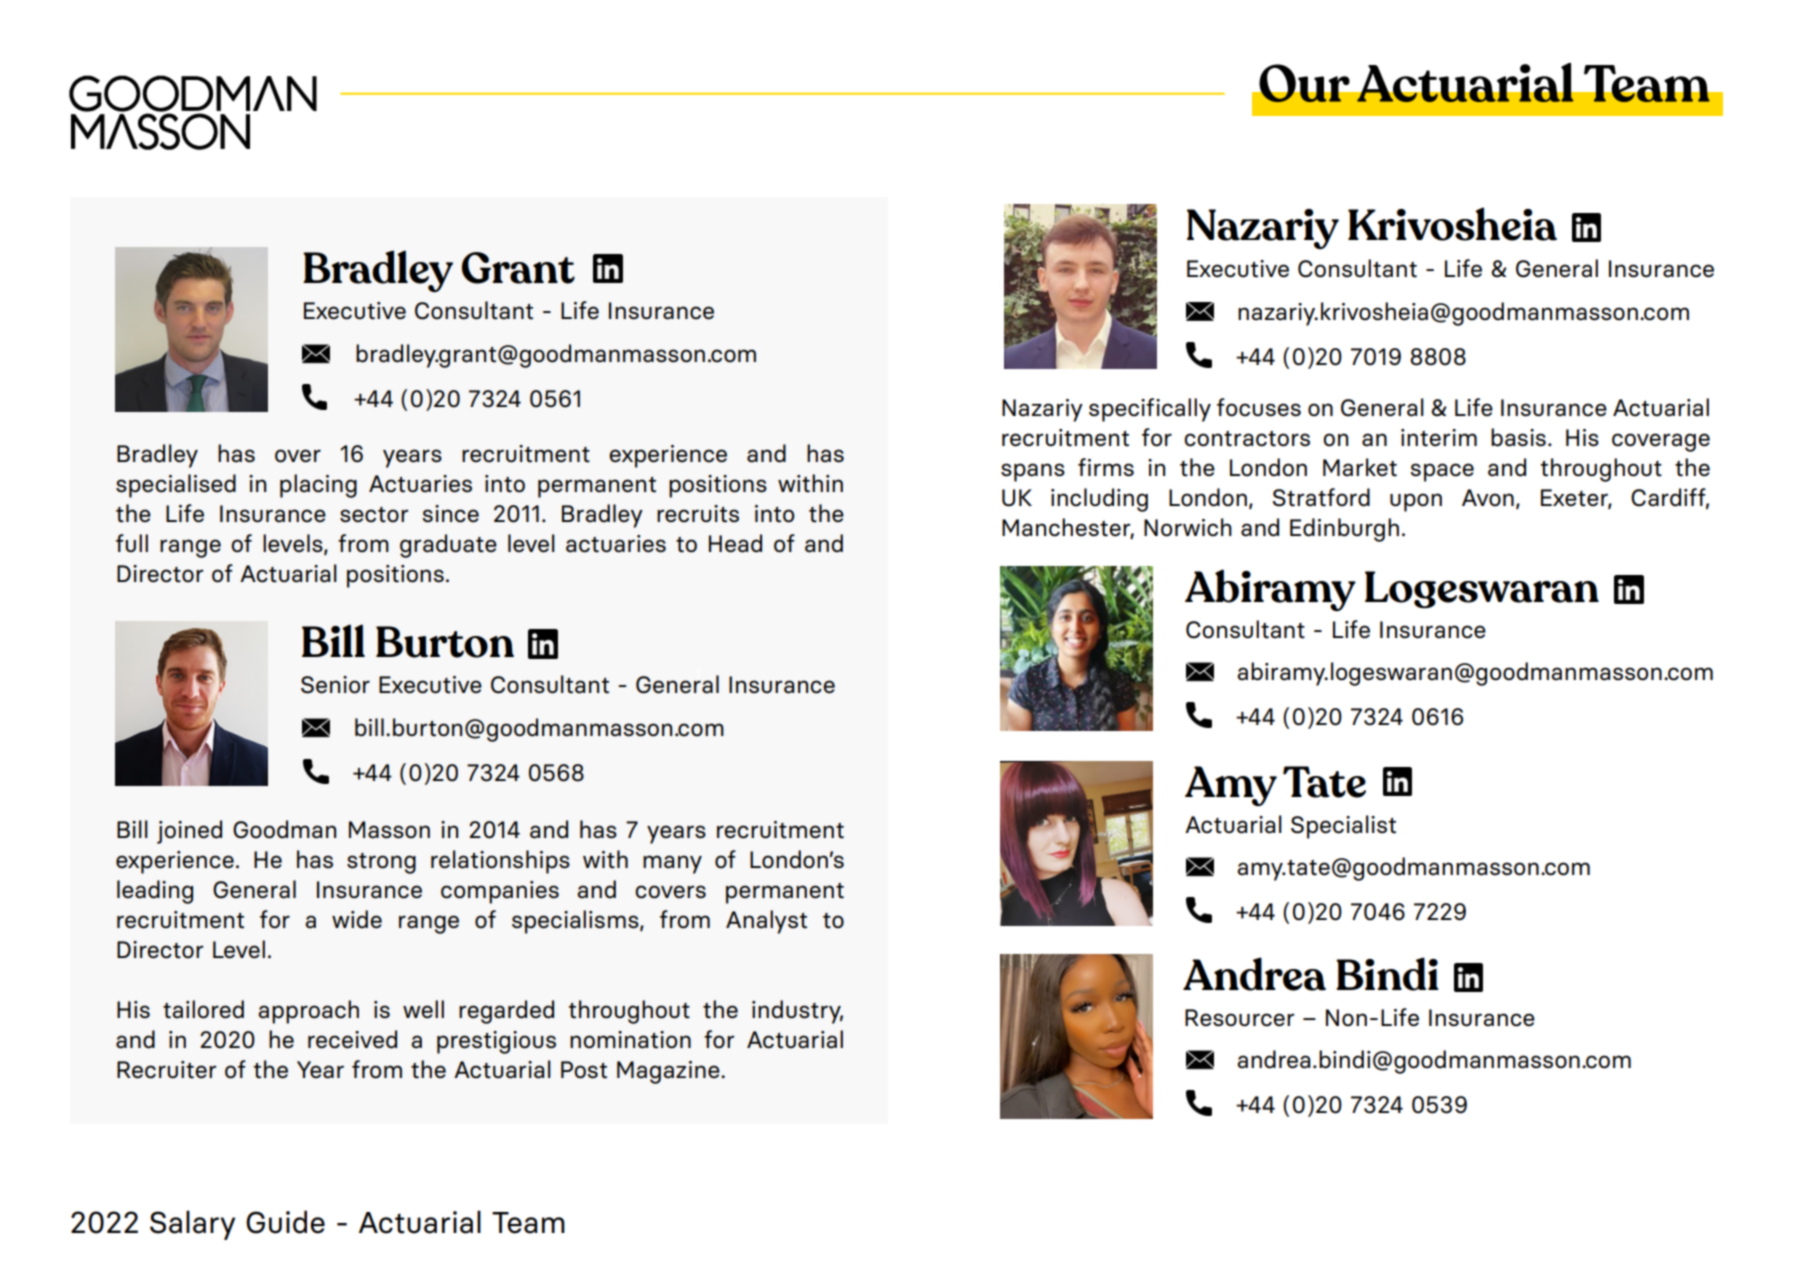 This screenshot has width=1805, height=1276. Describe the element at coordinates (335, 685) in the screenshot. I see `Senior` at that location.
